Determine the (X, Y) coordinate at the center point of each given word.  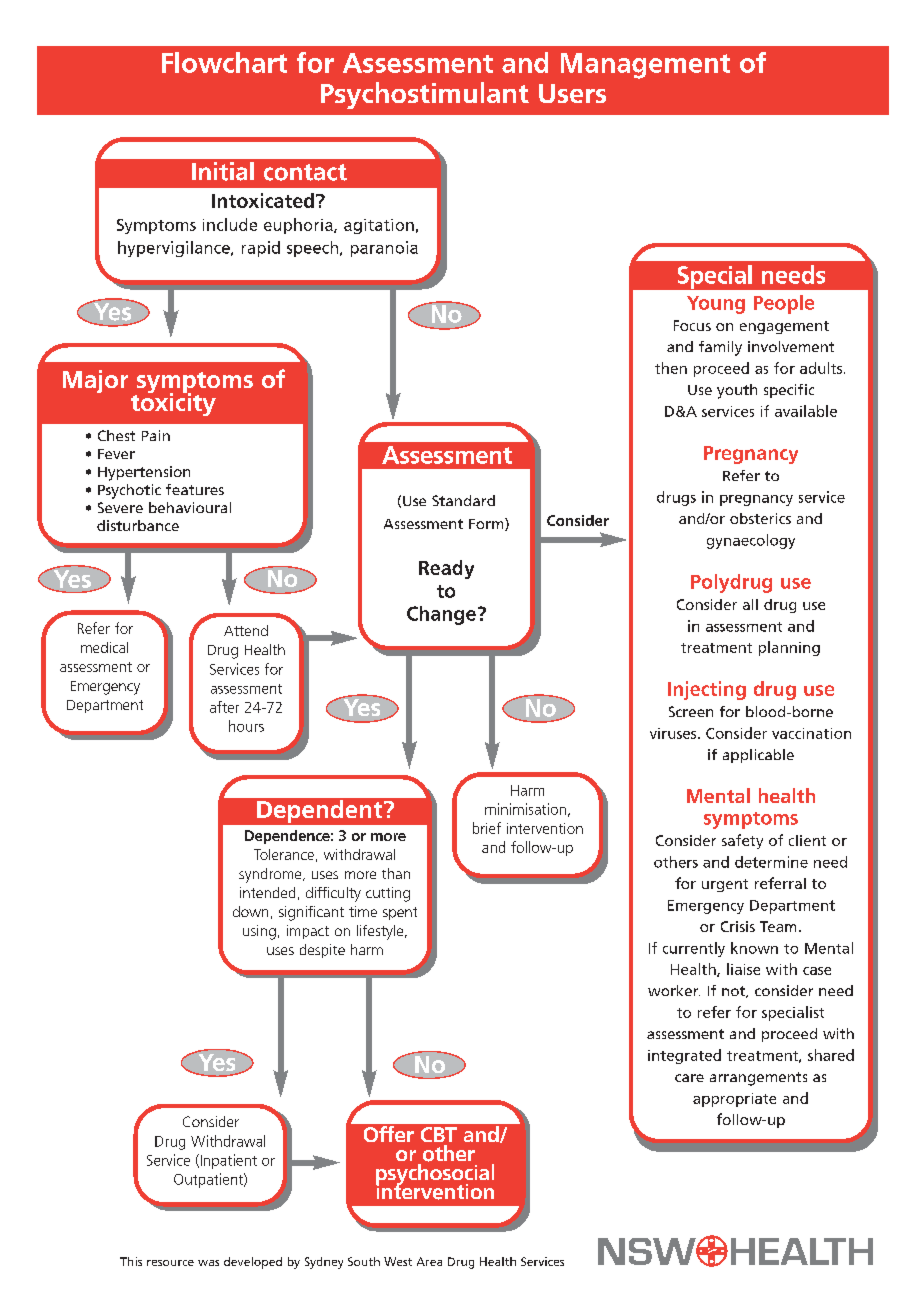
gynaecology (751, 541)
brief (487, 828)
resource (170, 1263)
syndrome (271, 875)
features (195, 489)
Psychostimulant (425, 95)
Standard (463, 500)
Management (645, 66)
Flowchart (224, 62)
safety (742, 841)
